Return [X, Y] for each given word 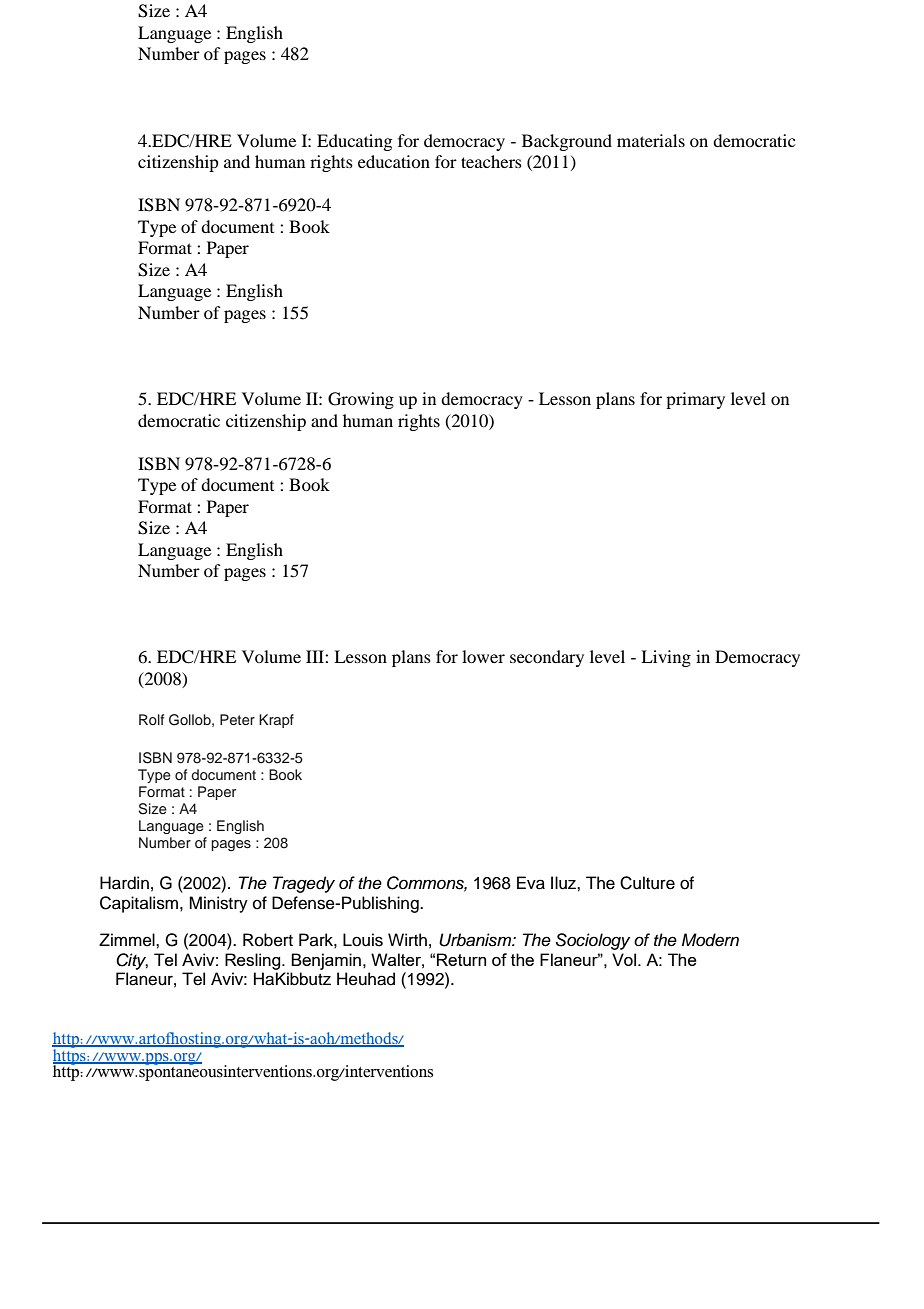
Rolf [151, 719]
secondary [547, 658]
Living [666, 658]
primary [695, 400]
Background [567, 142]
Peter [237, 719]
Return [461, 959]
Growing [361, 400]
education [394, 161]
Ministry [218, 904]
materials [651, 140]
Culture [647, 883]
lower [483, 656]
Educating [354, 142]
